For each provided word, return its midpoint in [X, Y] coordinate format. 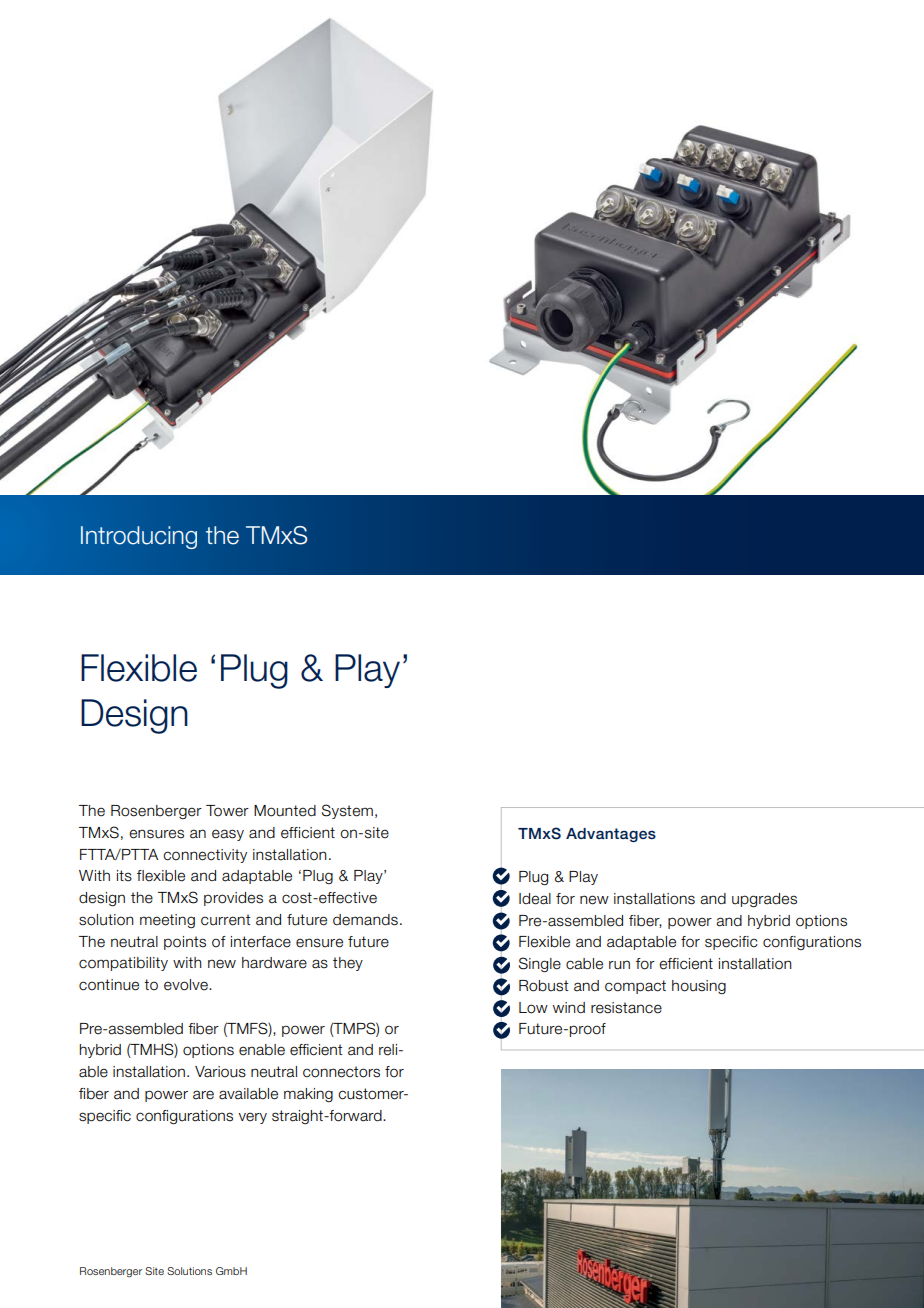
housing [699, 987]
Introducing [139, 537]
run [619, 965]
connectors [341, 1072]
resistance [626, 1008]
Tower [227, 811]
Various [220, 1072]
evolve [187, 985]
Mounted [285, 811]
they [348, 964]
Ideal [535, 899]
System [347, 811]
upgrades [764, 900]
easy [228, 835]
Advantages [611, 835]
